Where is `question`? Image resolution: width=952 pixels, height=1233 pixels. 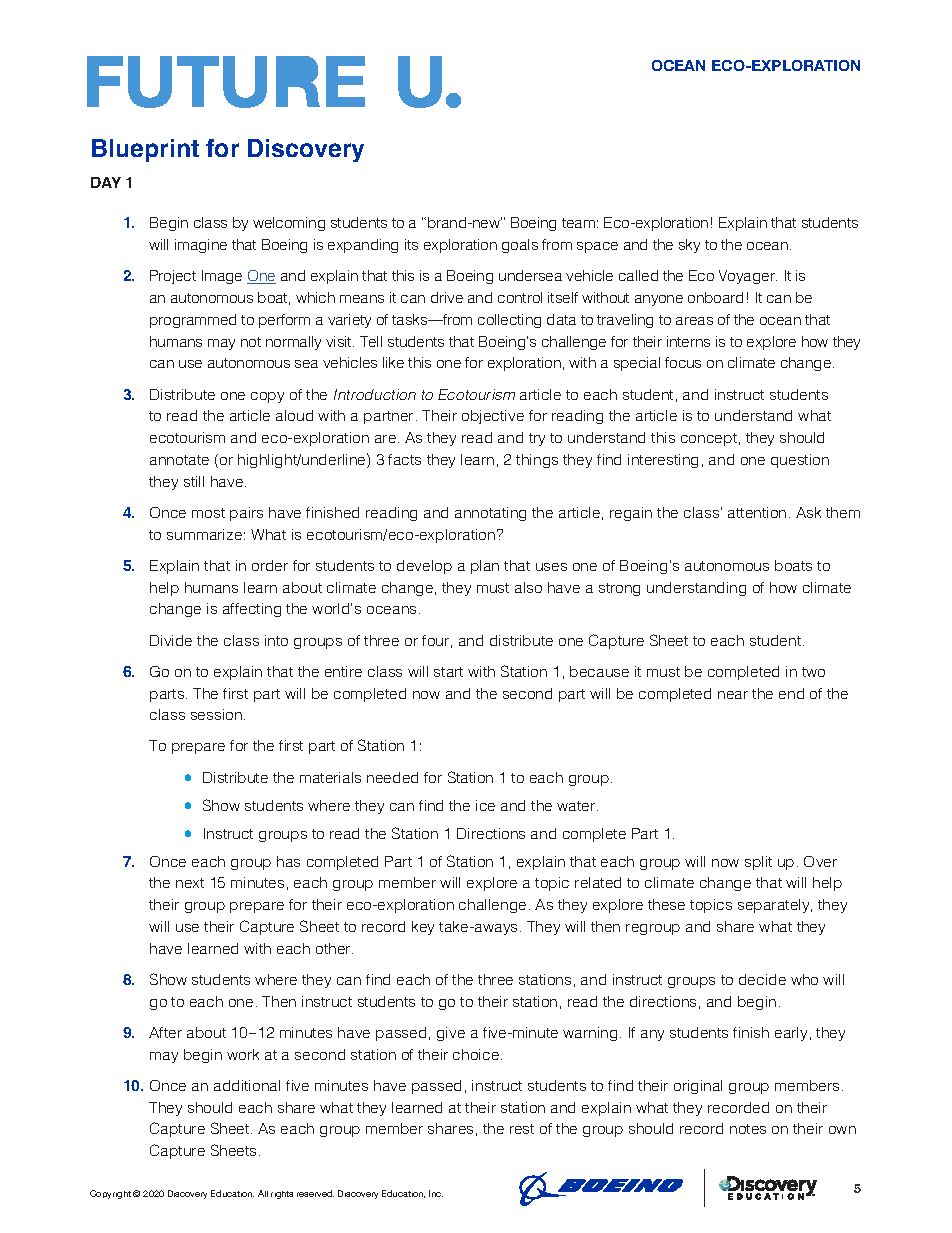 question is located at coordinates (800, 461).
